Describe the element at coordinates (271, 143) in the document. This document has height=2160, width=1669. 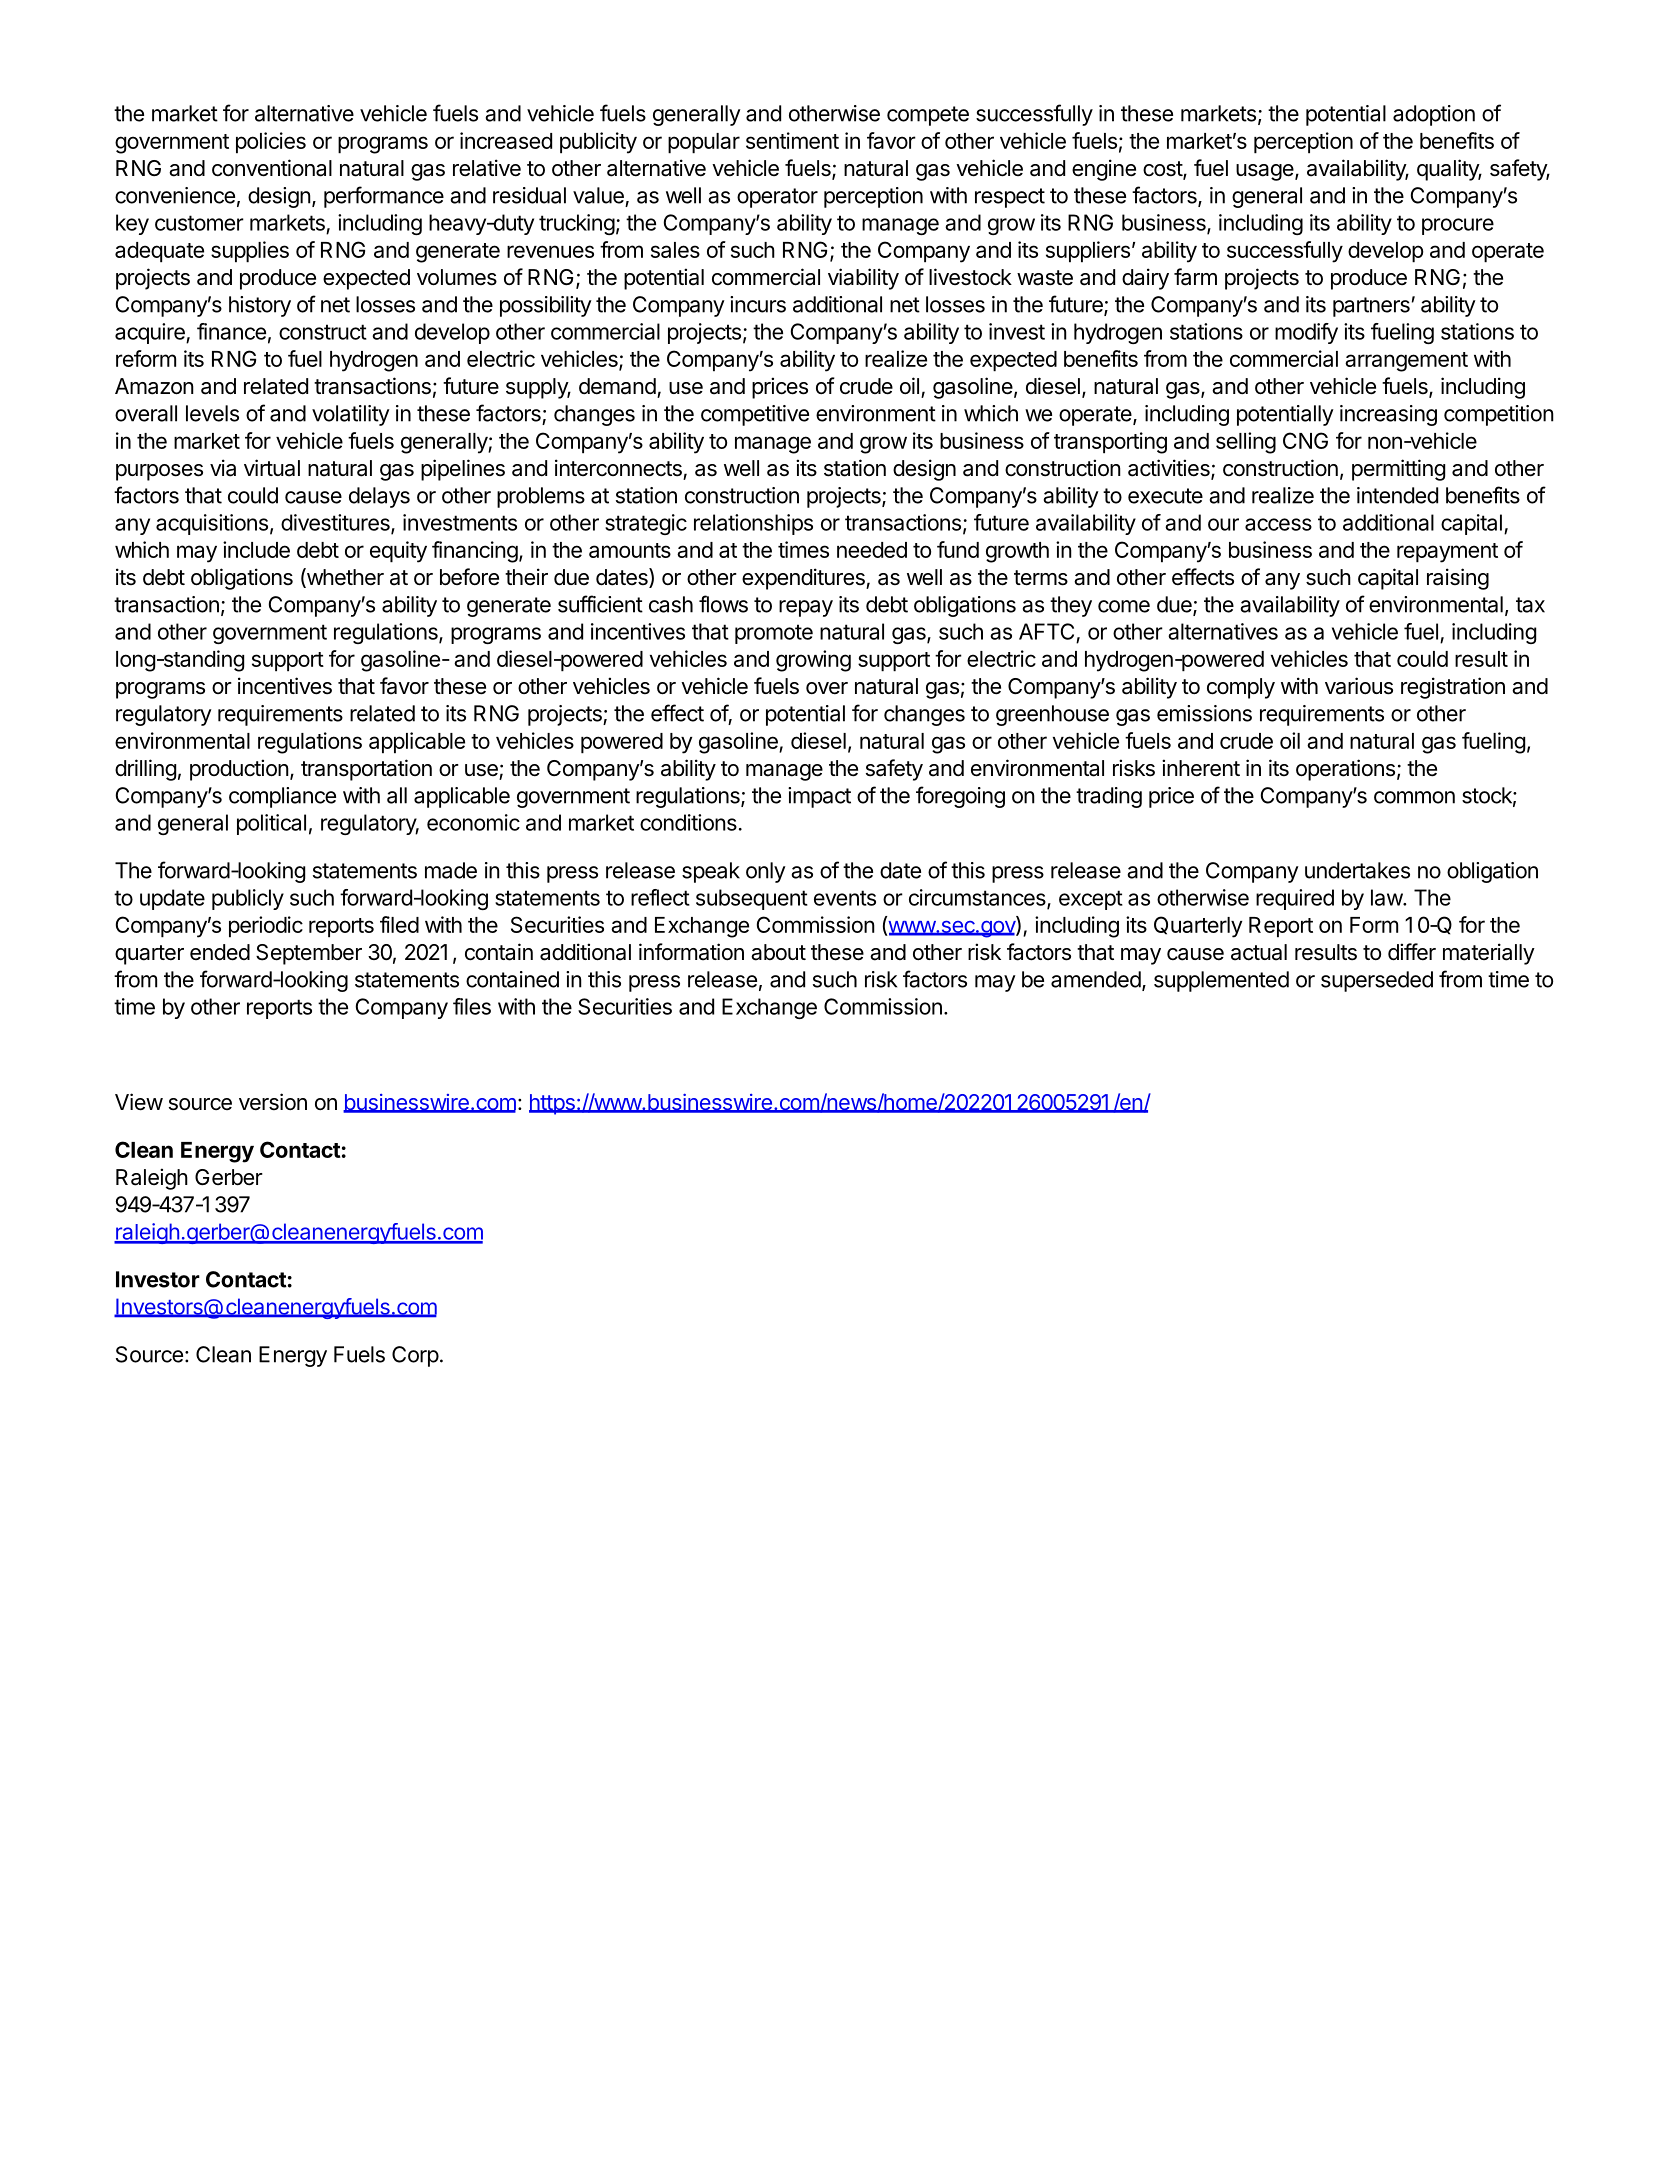
I see `policies` at that location.
